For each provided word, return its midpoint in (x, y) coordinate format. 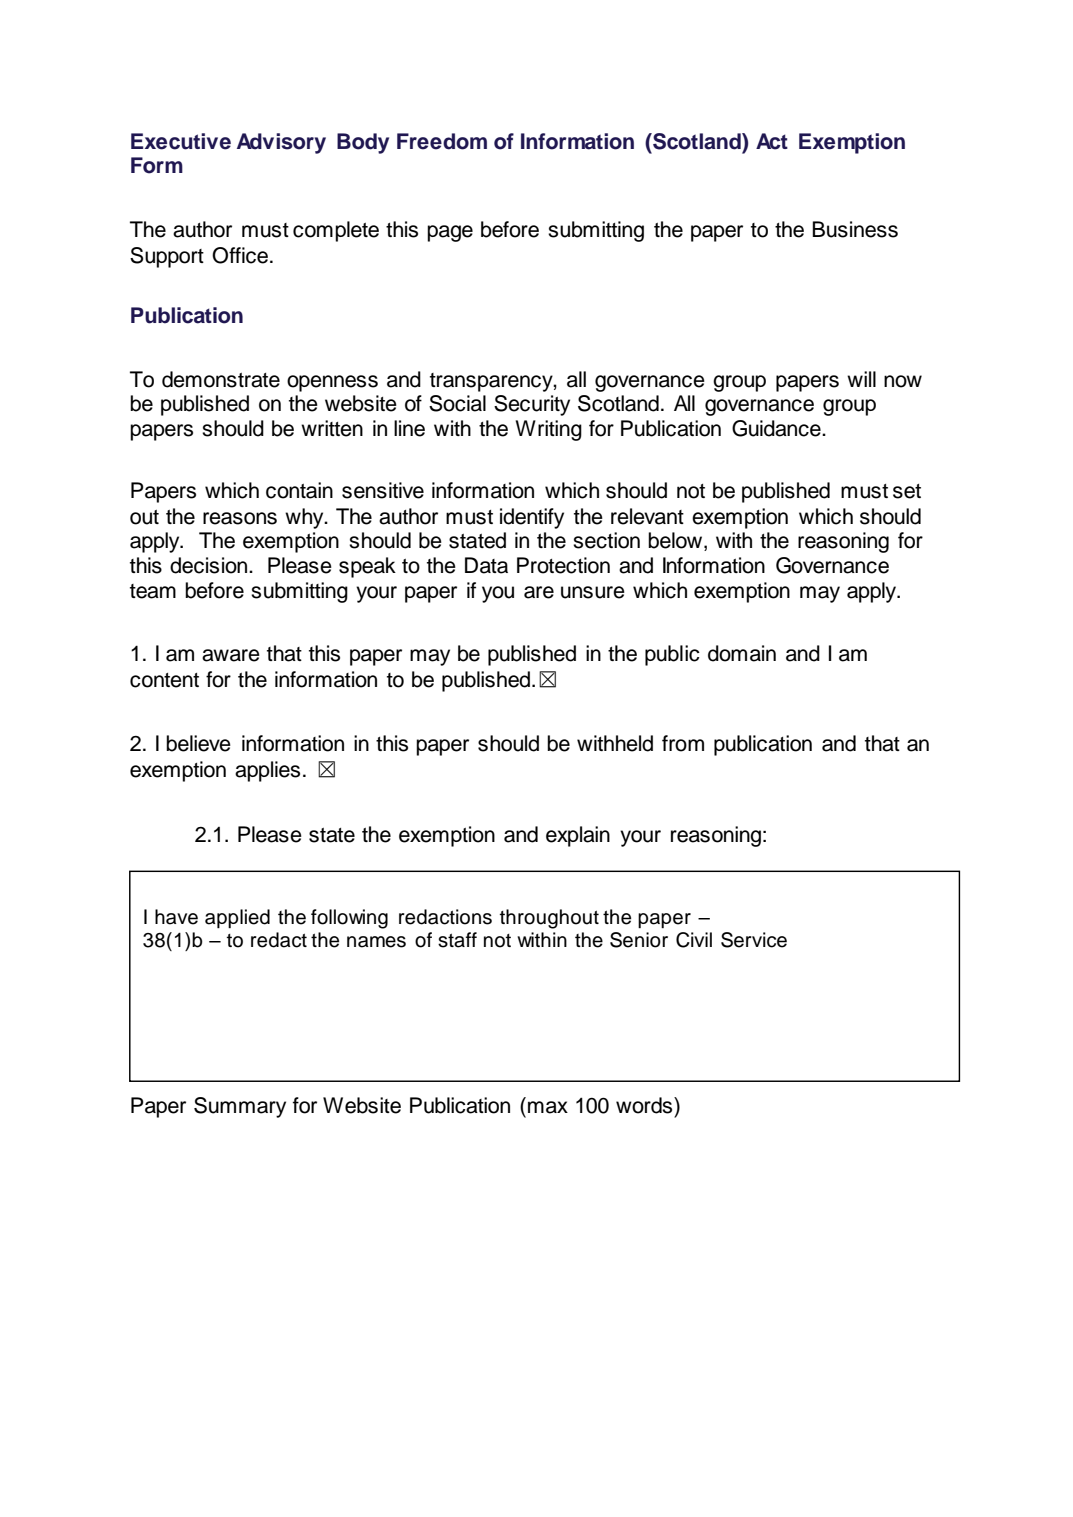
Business (855, 229)
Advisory (281, 143)
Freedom (442, 141)
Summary (240, 1107)
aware (231, 655)
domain (742, 653)
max (548, 1107)
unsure (593, 592)
